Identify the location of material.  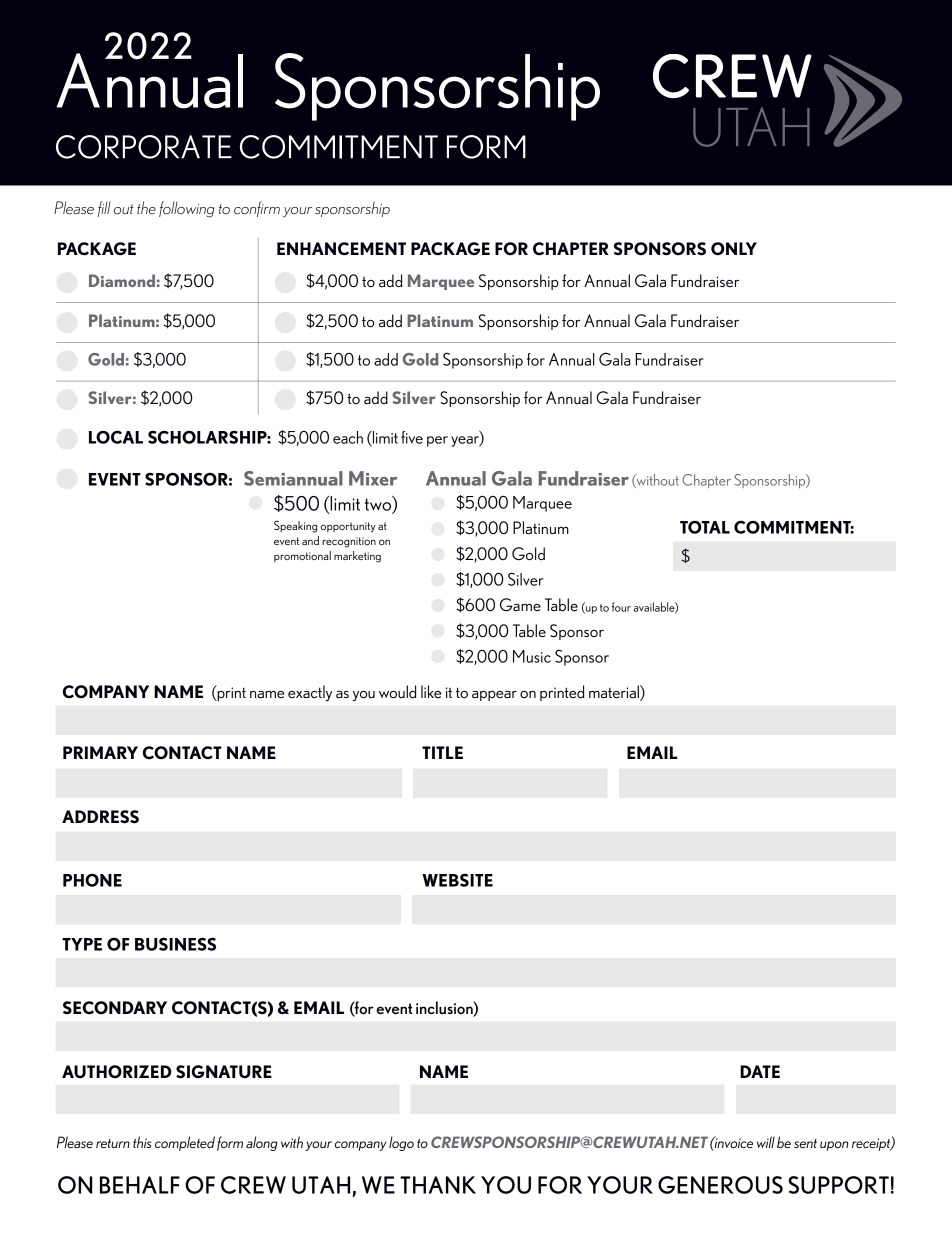
(615, 692).
